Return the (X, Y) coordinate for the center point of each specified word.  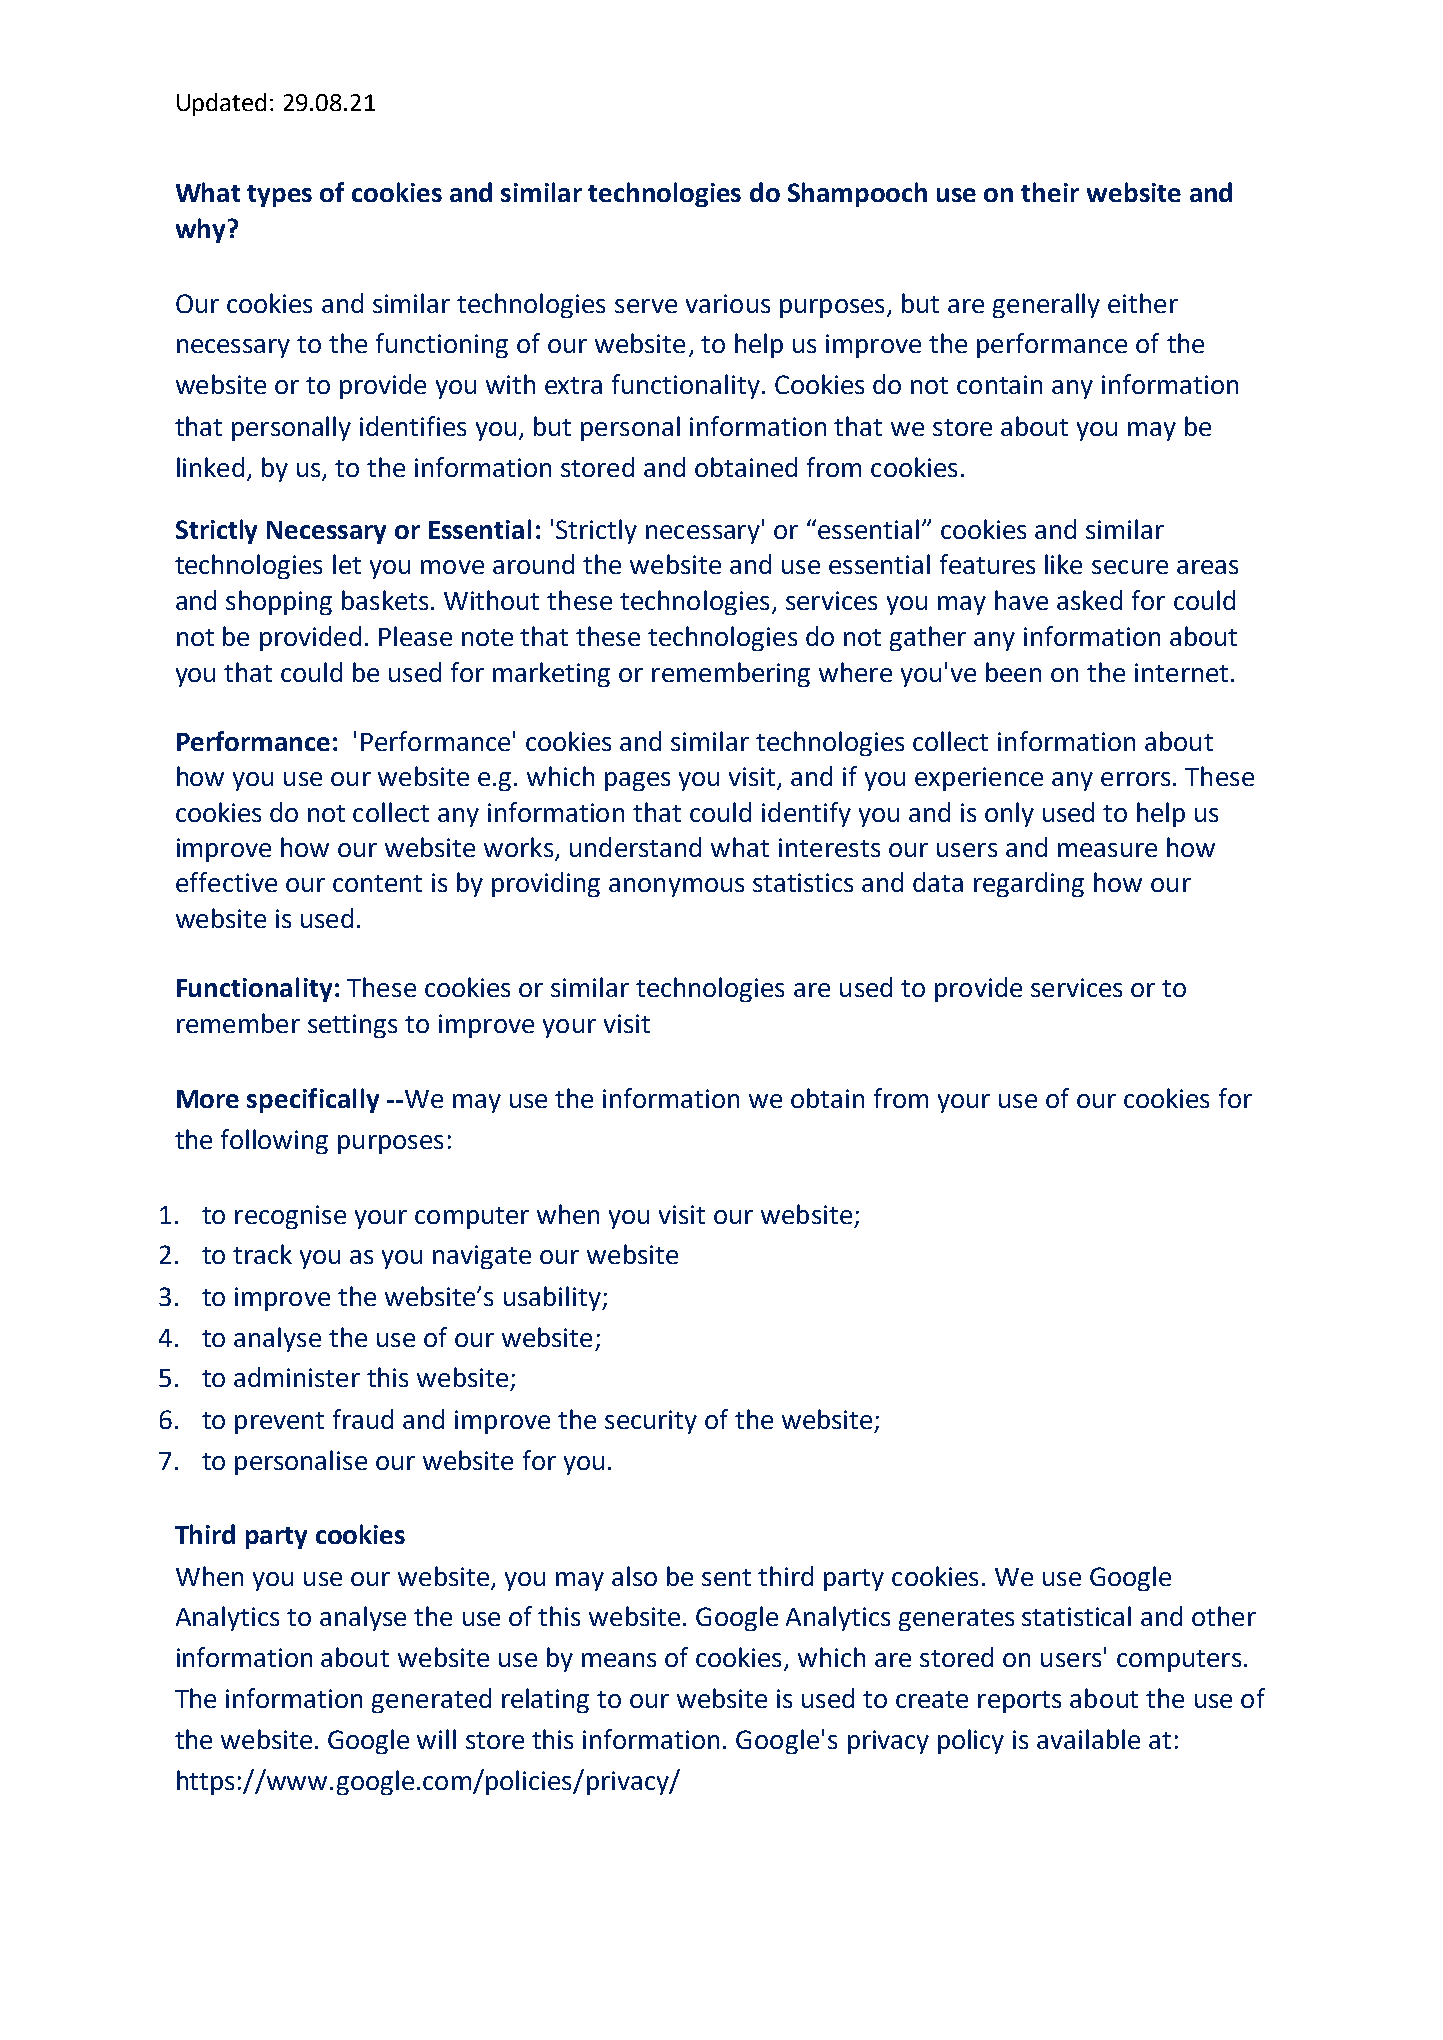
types (279, 196)
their (1050, 192)
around (533, 564)
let (347, 564)
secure (1130, 567)
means (619, 1660)
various (728, 303)
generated (431, 1700)
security (651, 1422)
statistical (1076, 1616)
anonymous (676, 887)
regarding (1029, 884)
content (377, 883)
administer (297, 1377)
